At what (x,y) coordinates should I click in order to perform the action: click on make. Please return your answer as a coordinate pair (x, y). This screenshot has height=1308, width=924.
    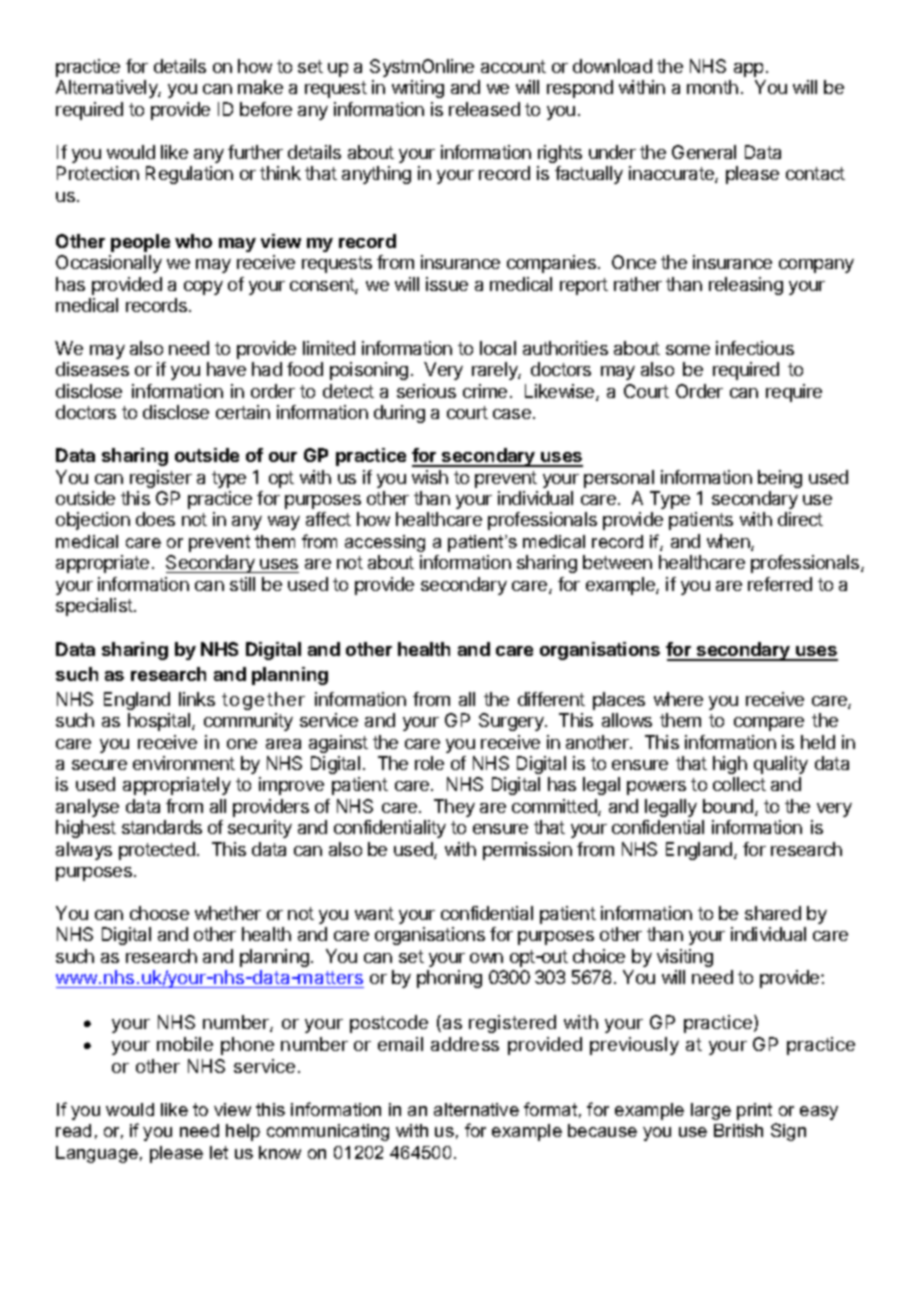
    Looking at the image, I should click on (260, 87).
